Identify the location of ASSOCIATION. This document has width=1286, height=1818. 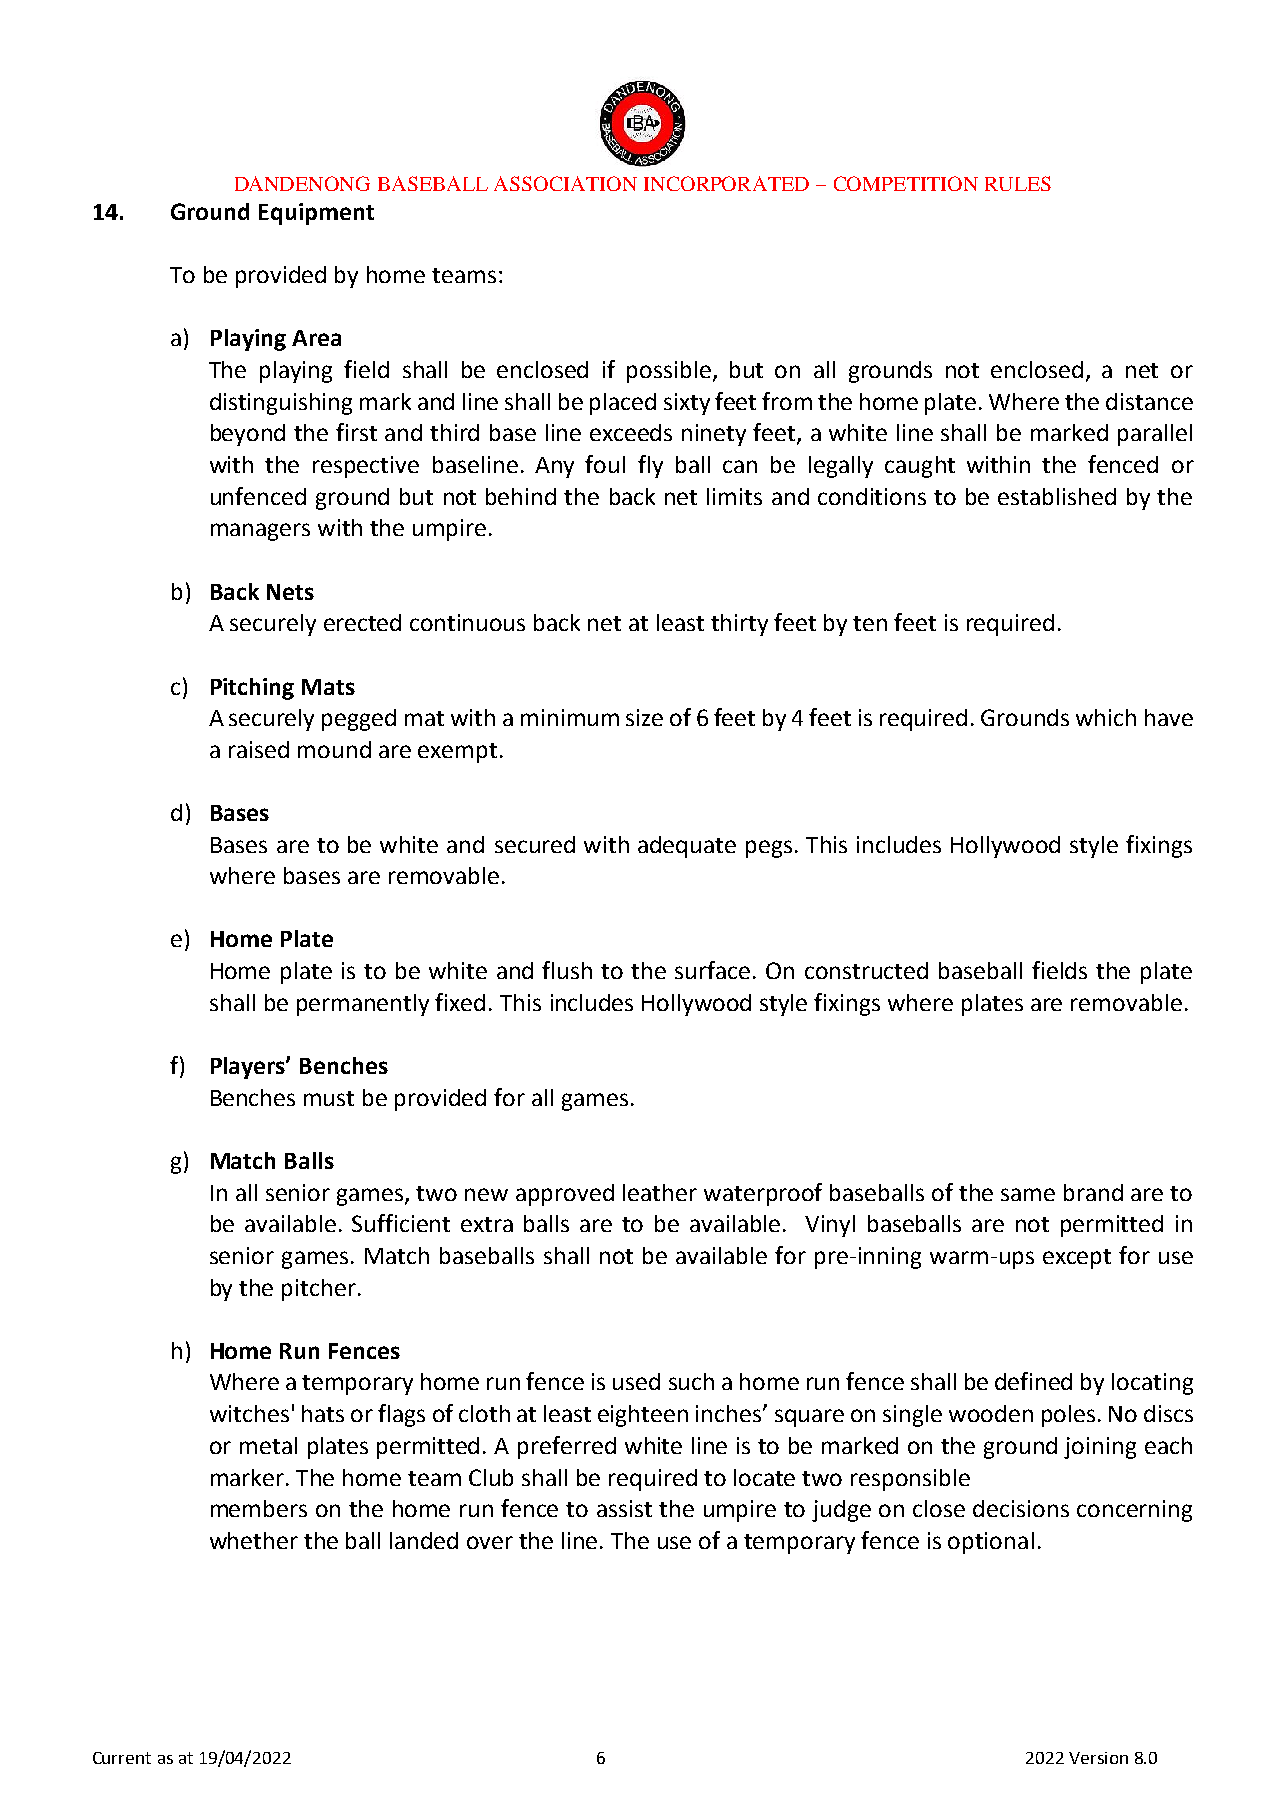
(565, 183).
